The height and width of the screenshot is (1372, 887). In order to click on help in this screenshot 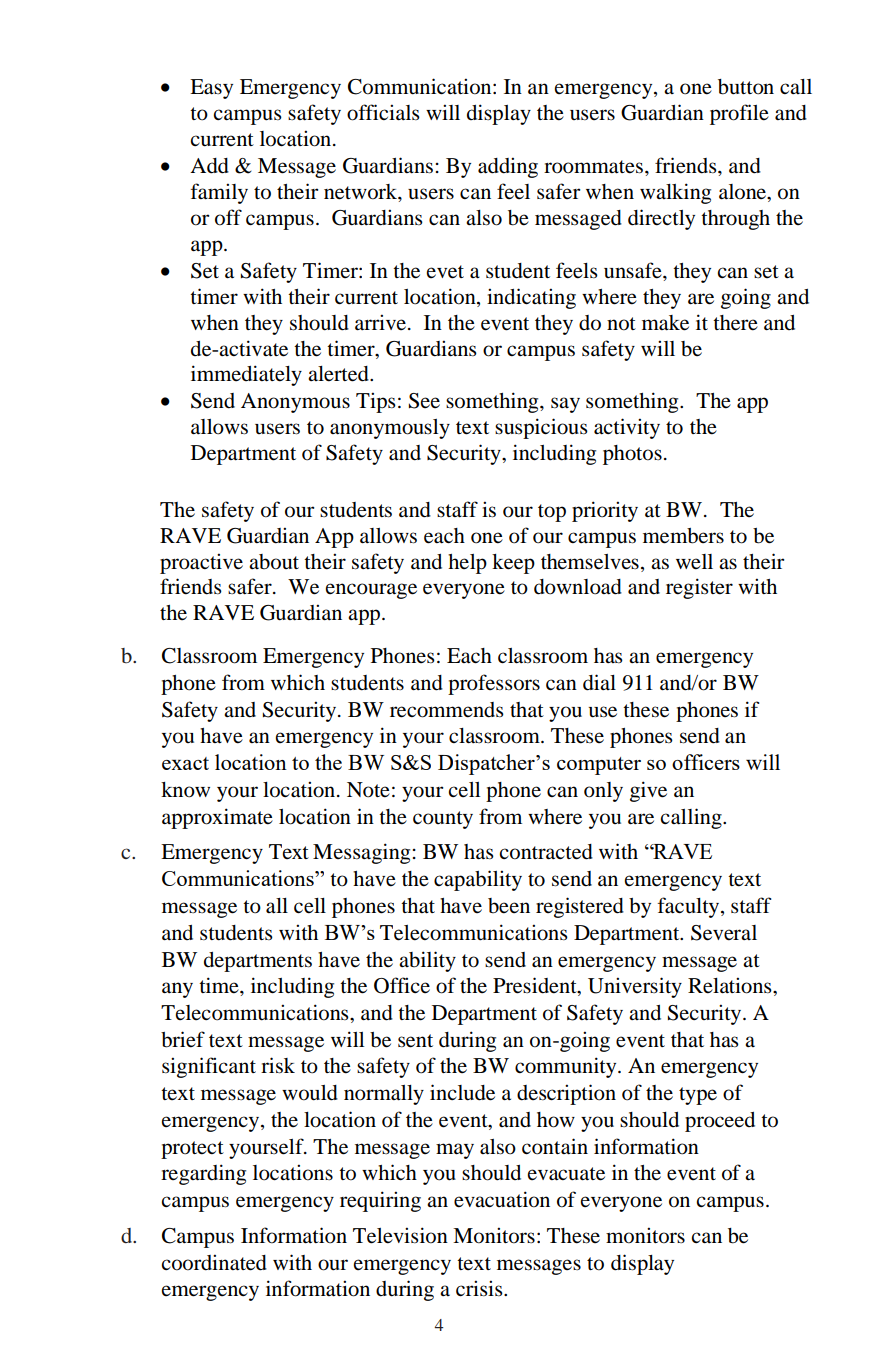, I will do `click(467, 564)`.
